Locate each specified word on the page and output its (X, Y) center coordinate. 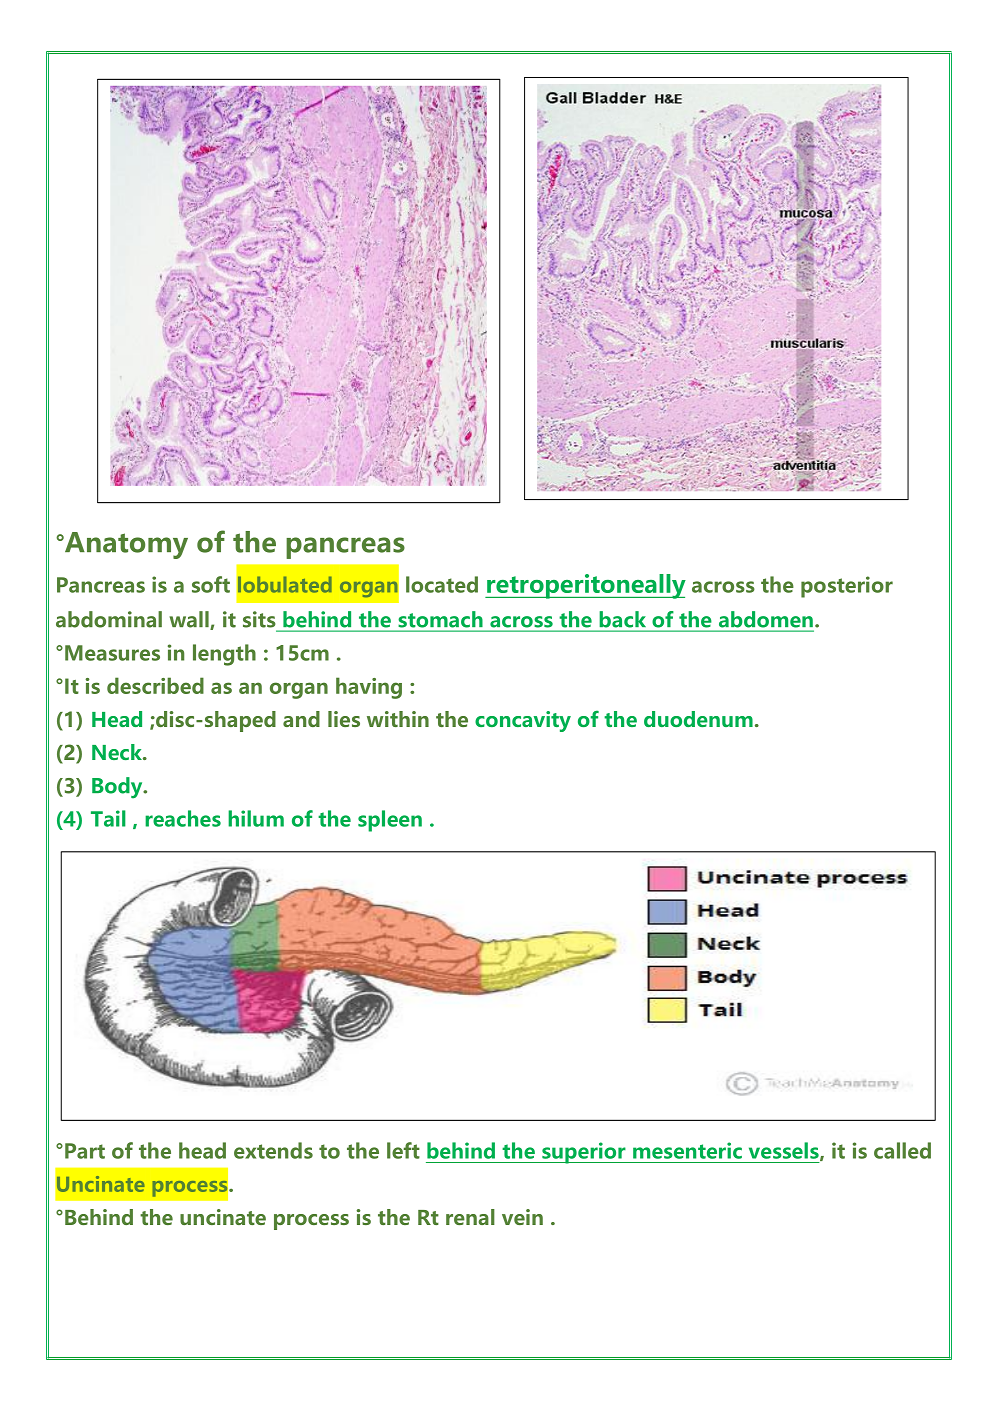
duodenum (698, 719)
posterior (847, 587)
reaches (183, 818)
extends (273, 1150)
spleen (390, 821)
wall (190, 620)
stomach (440, 619)
